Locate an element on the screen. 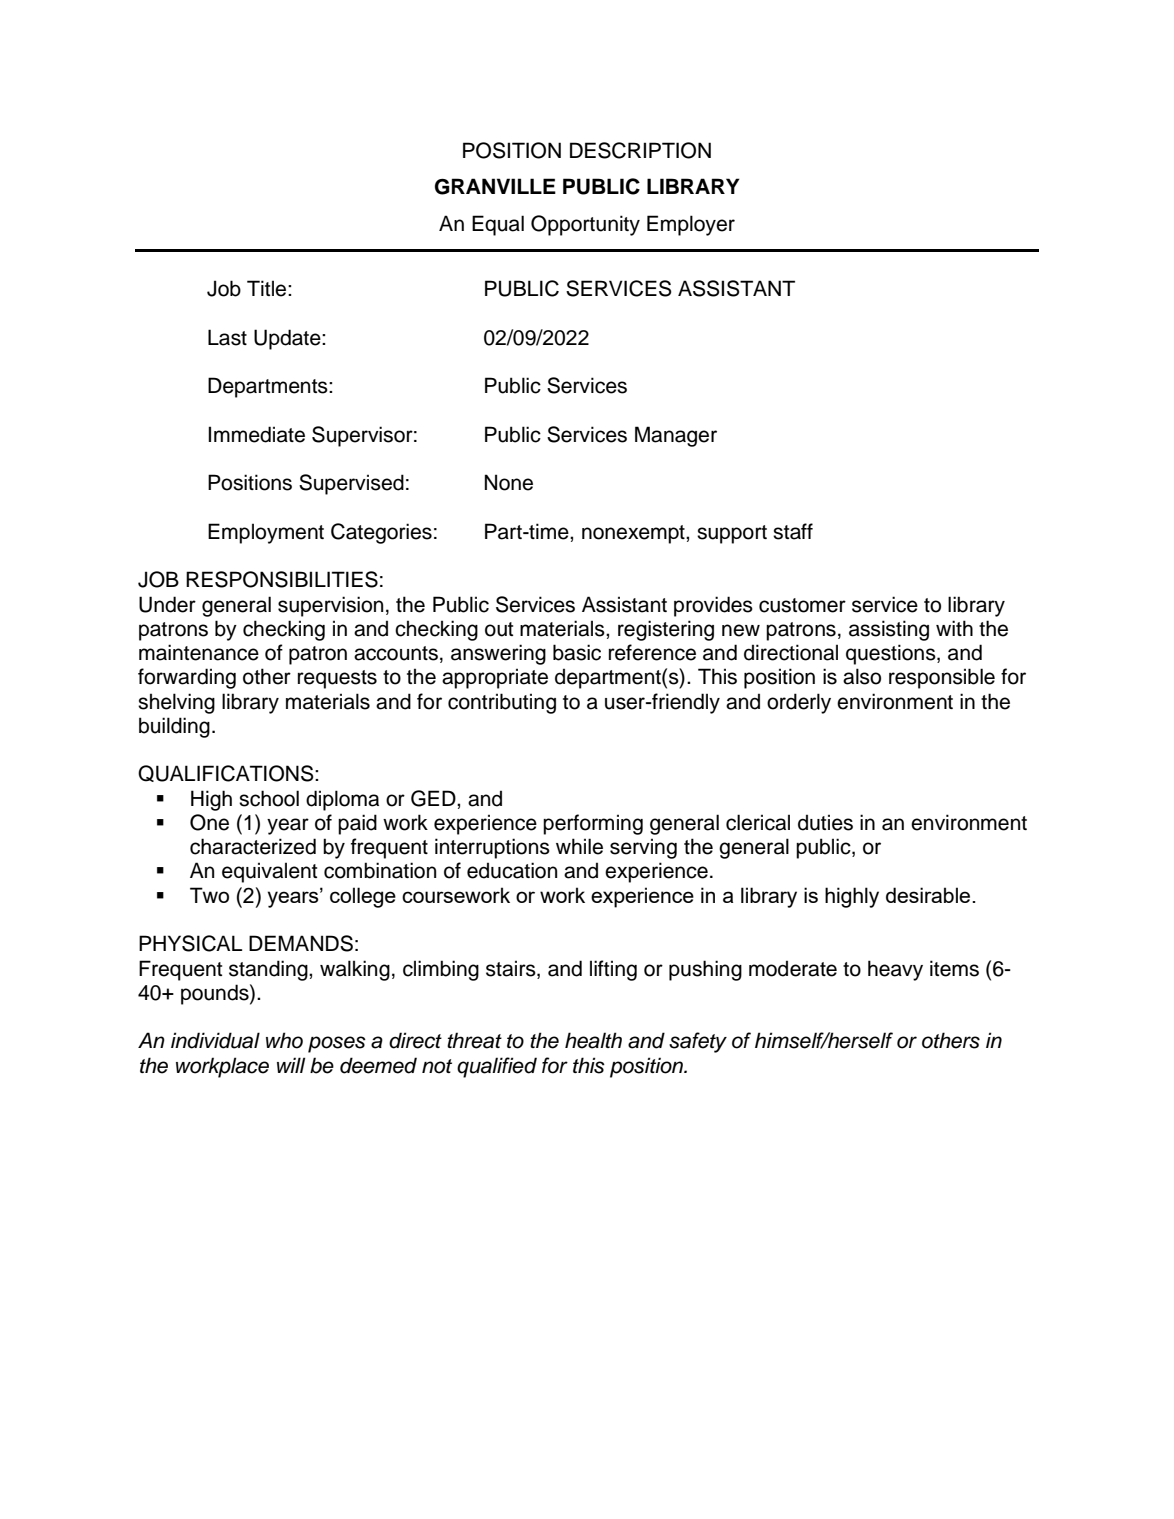 This screenshot has height=1519, width=1174. RESPONSIBILITIES is located at coordinates (282, 579).
